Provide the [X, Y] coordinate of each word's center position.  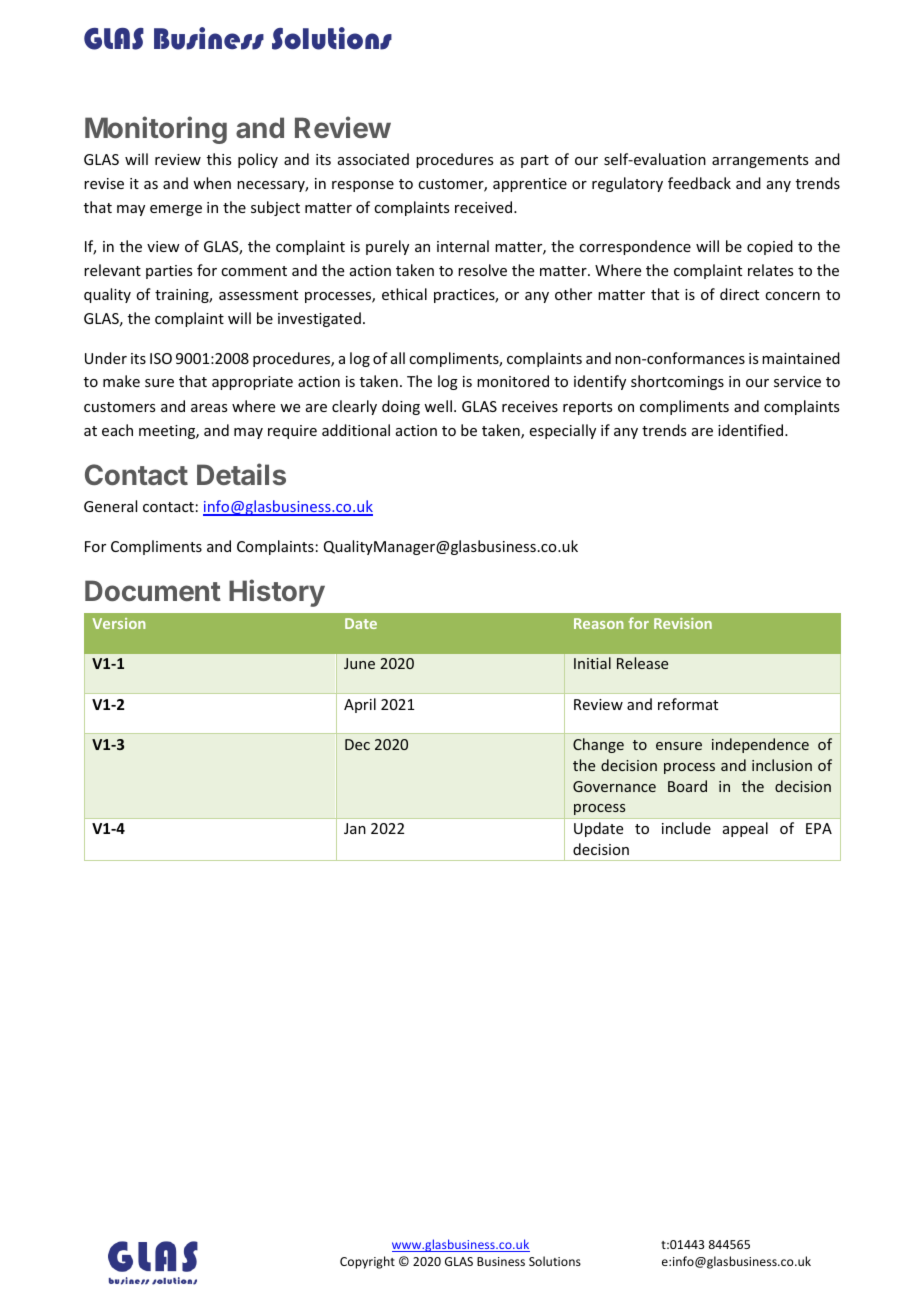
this [219, 159]
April [360, 705]
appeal [745, 829]
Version [119, 623]
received [485, 207]
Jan [355, 828]
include [686, 828]
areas [209, 408]
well [438, 406]
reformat [688, 704]
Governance [614, 786]
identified [752, 430]
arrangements [760, 161]
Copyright [367, 1262]
